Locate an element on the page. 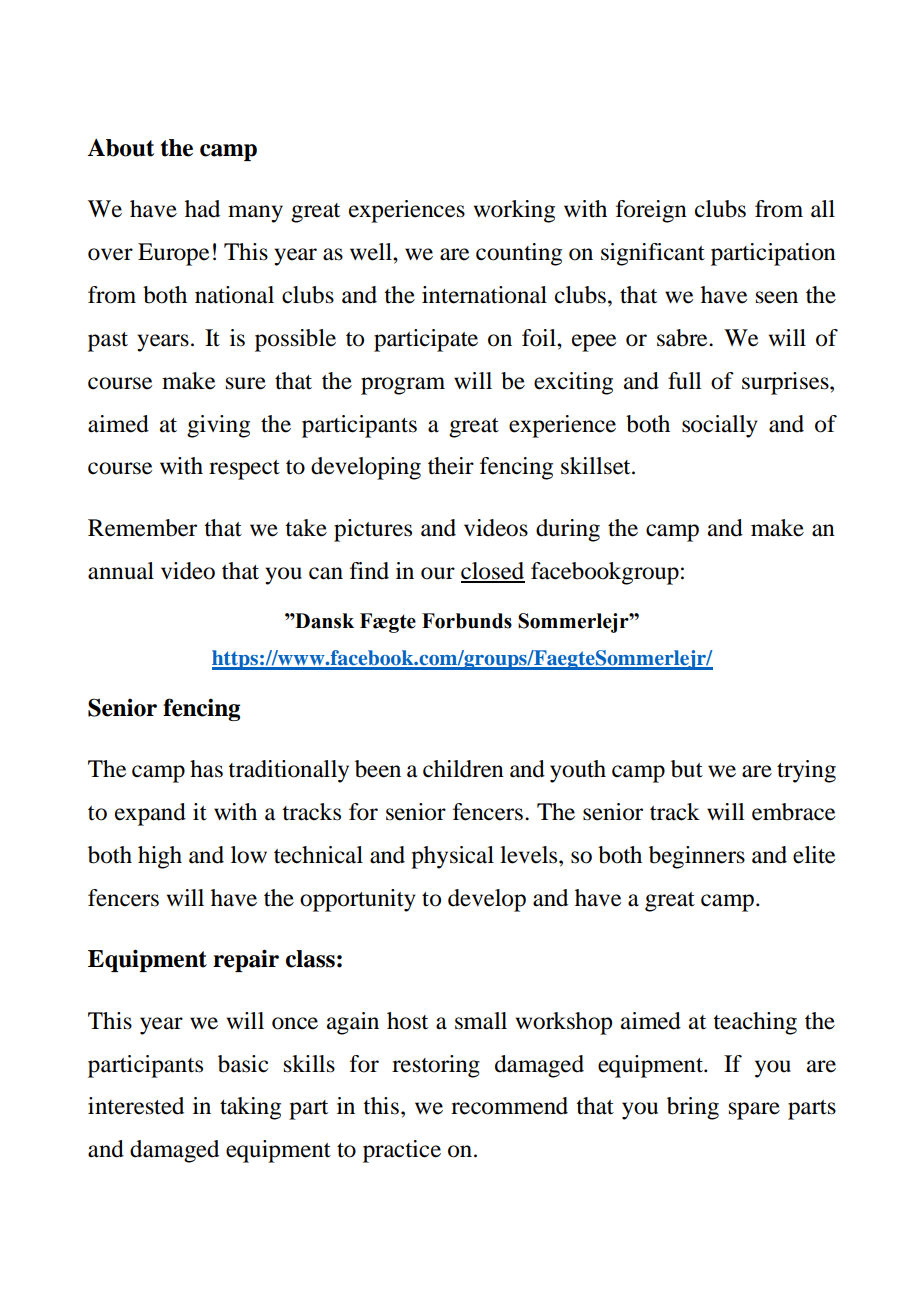 This page has height=1308, width=924. working is located at coordinates (514, 211).
